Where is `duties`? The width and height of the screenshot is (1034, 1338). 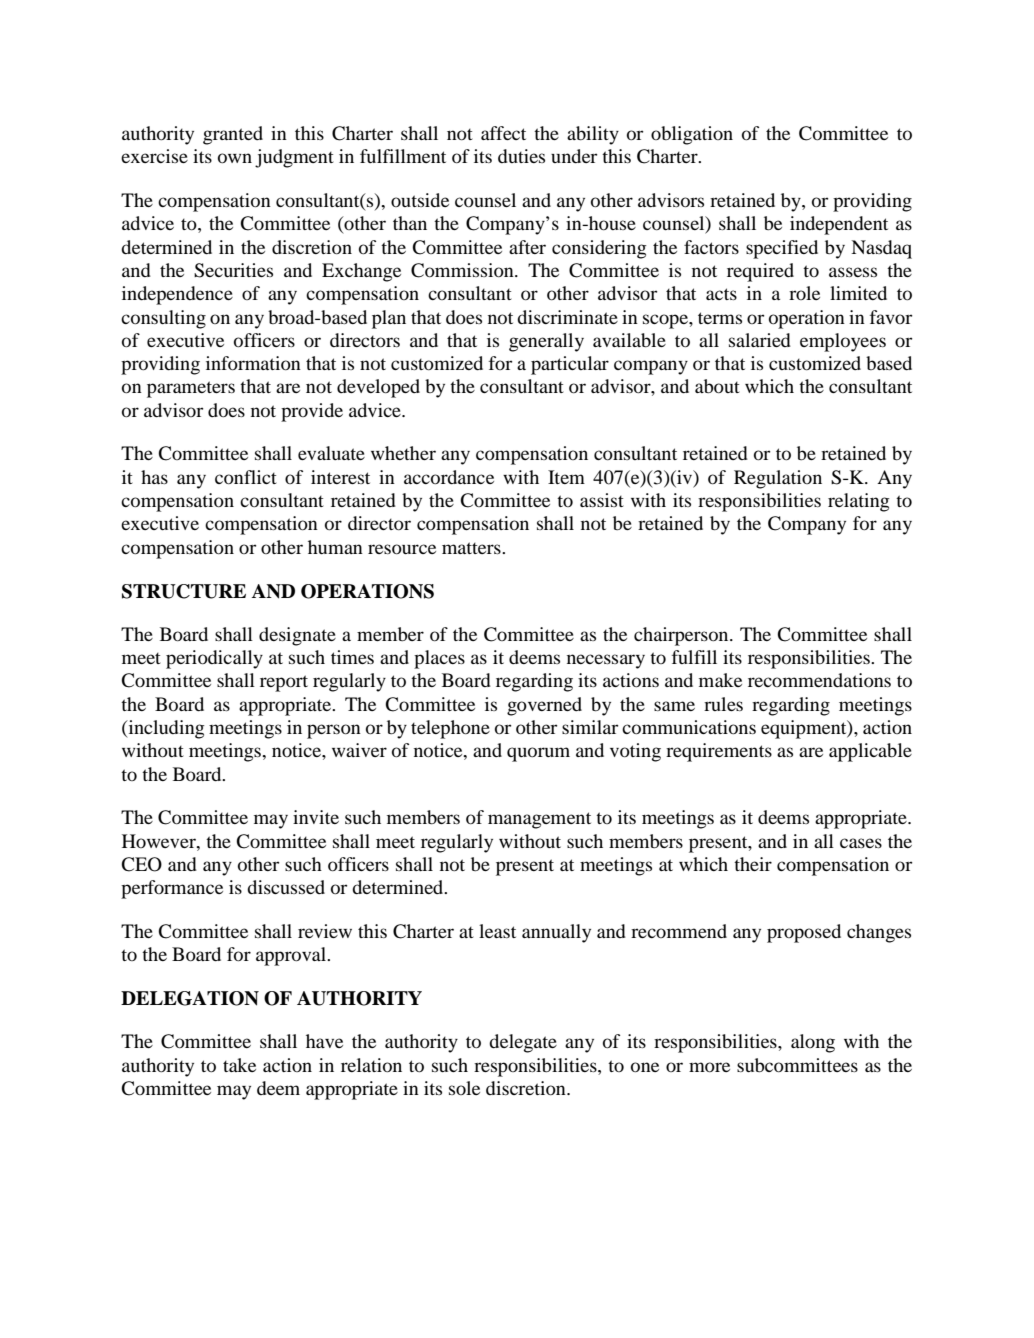 duties is located at coordinates (521, 156).
